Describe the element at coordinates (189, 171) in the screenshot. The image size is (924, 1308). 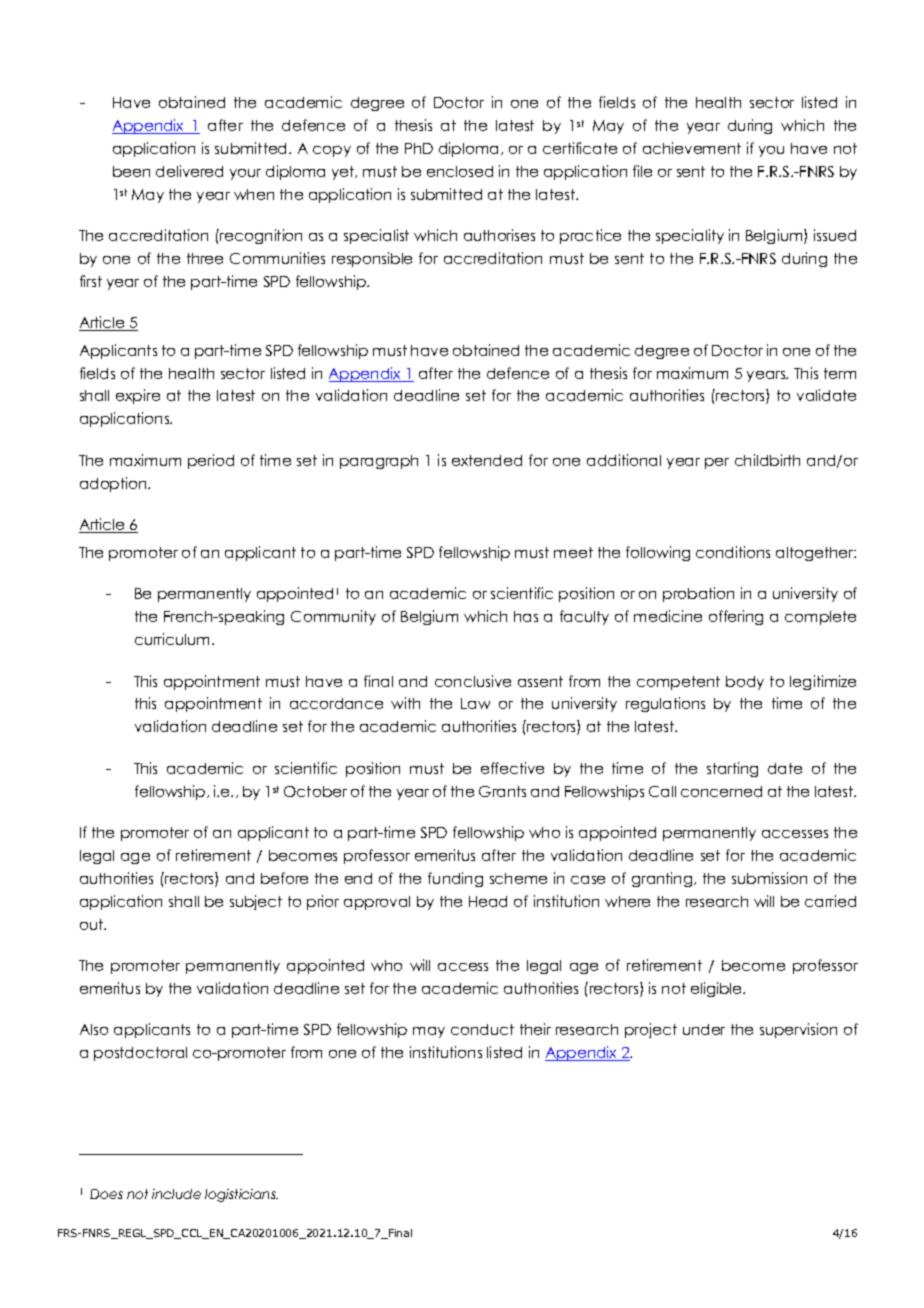
I see `delivered` at that location.
